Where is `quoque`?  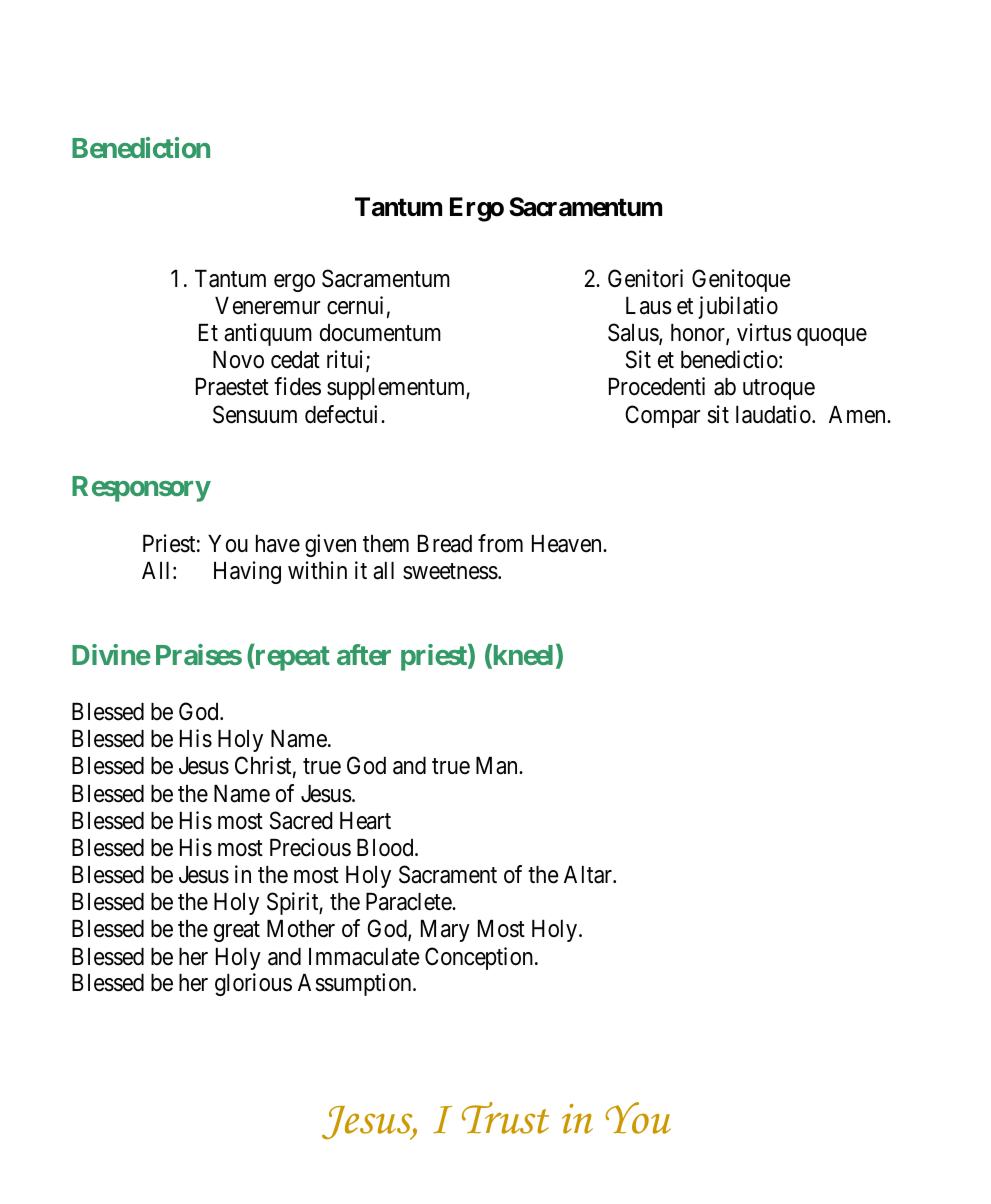
quoque is located at coordinates (832, 337).
